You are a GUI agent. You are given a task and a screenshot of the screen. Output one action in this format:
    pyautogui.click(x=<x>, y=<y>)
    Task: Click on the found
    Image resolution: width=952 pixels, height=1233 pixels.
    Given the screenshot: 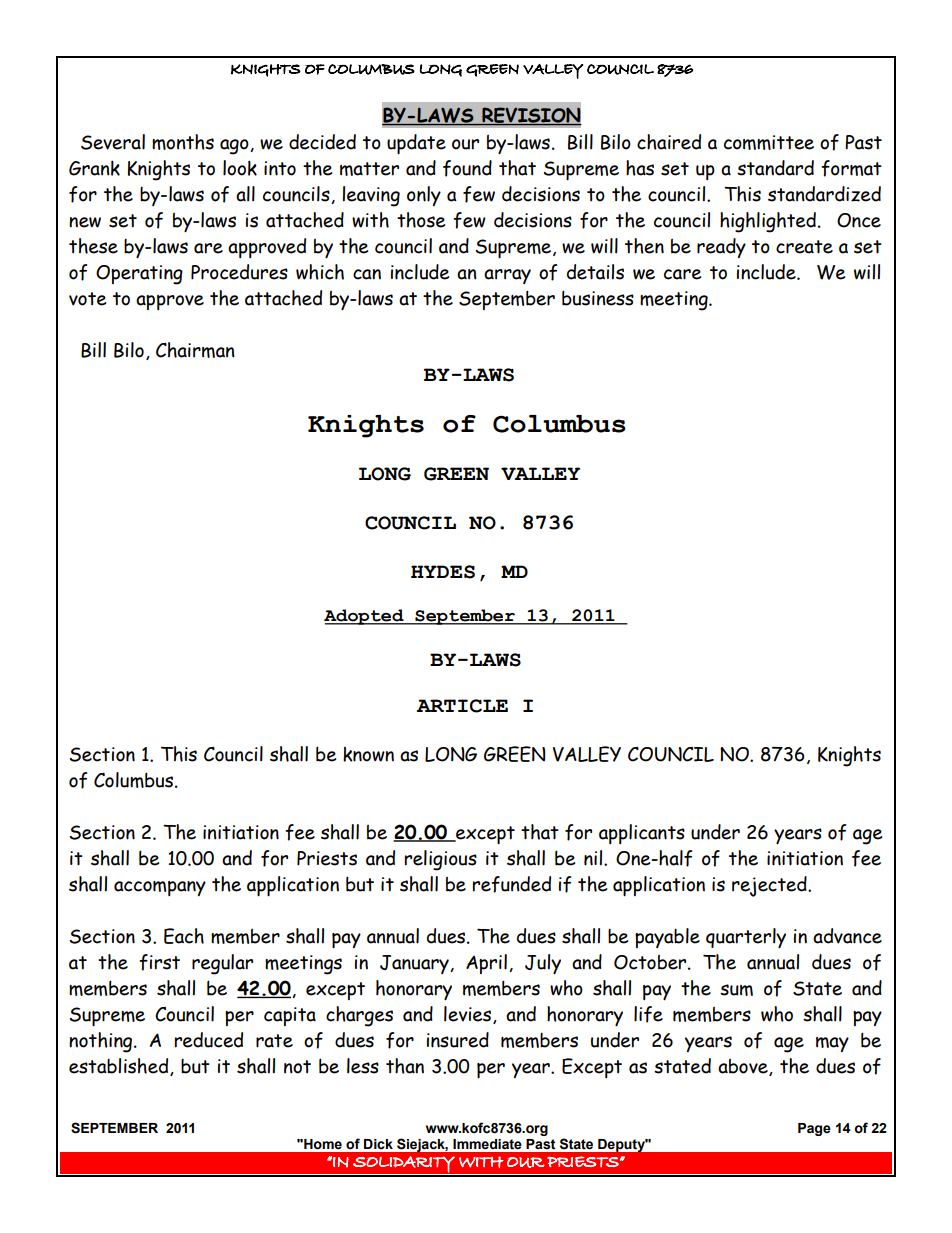 What is the action you would take?
    pyautogui.click(x=467, y=168)
